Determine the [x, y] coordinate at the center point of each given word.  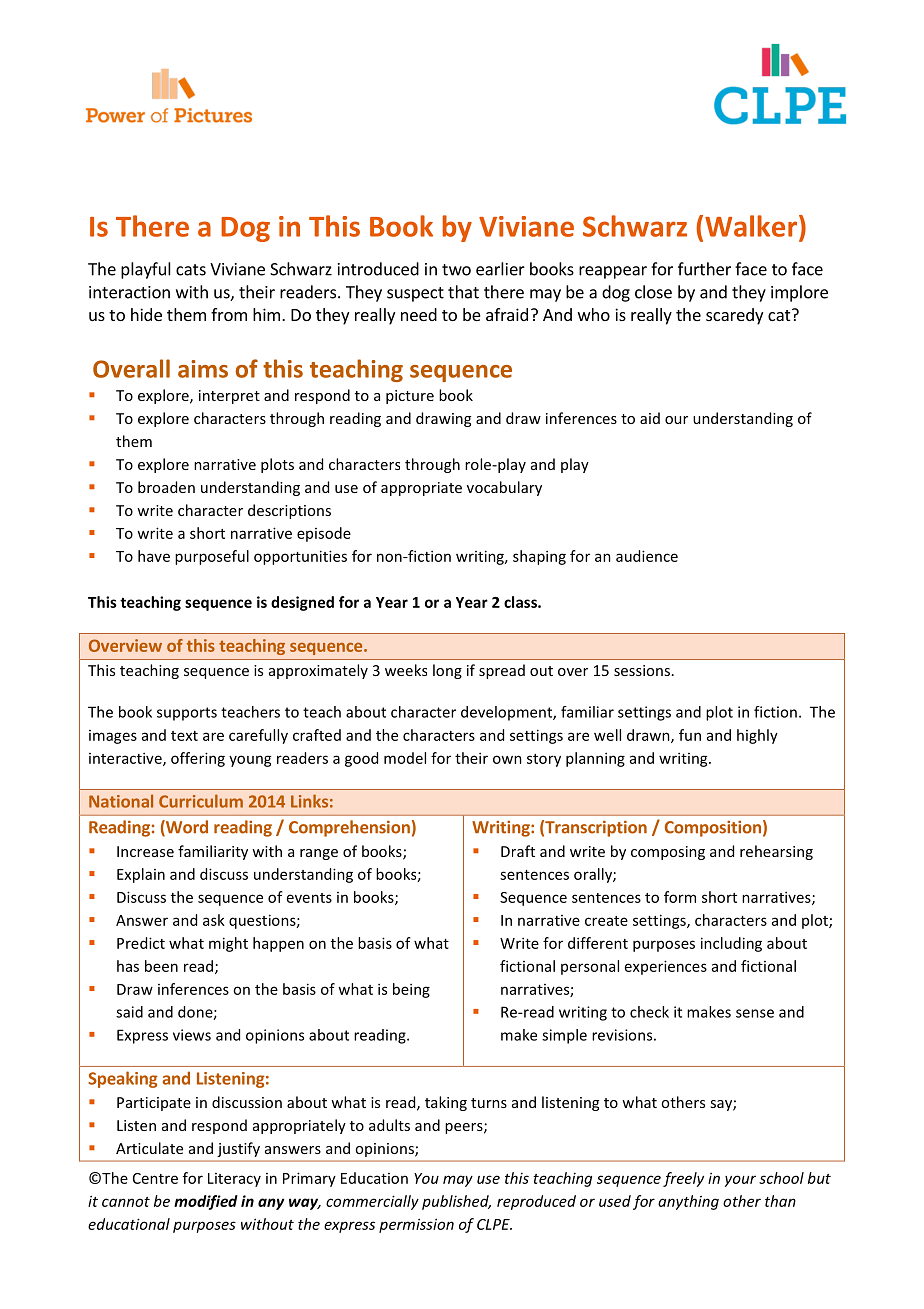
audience [647, 556]
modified [206, 1202]
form [680, 897]
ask [214, 920]
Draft [518, 851]
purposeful [212, 557]
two [456, 270]
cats [191, 270]
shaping [539, 557]
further [704, 269]
